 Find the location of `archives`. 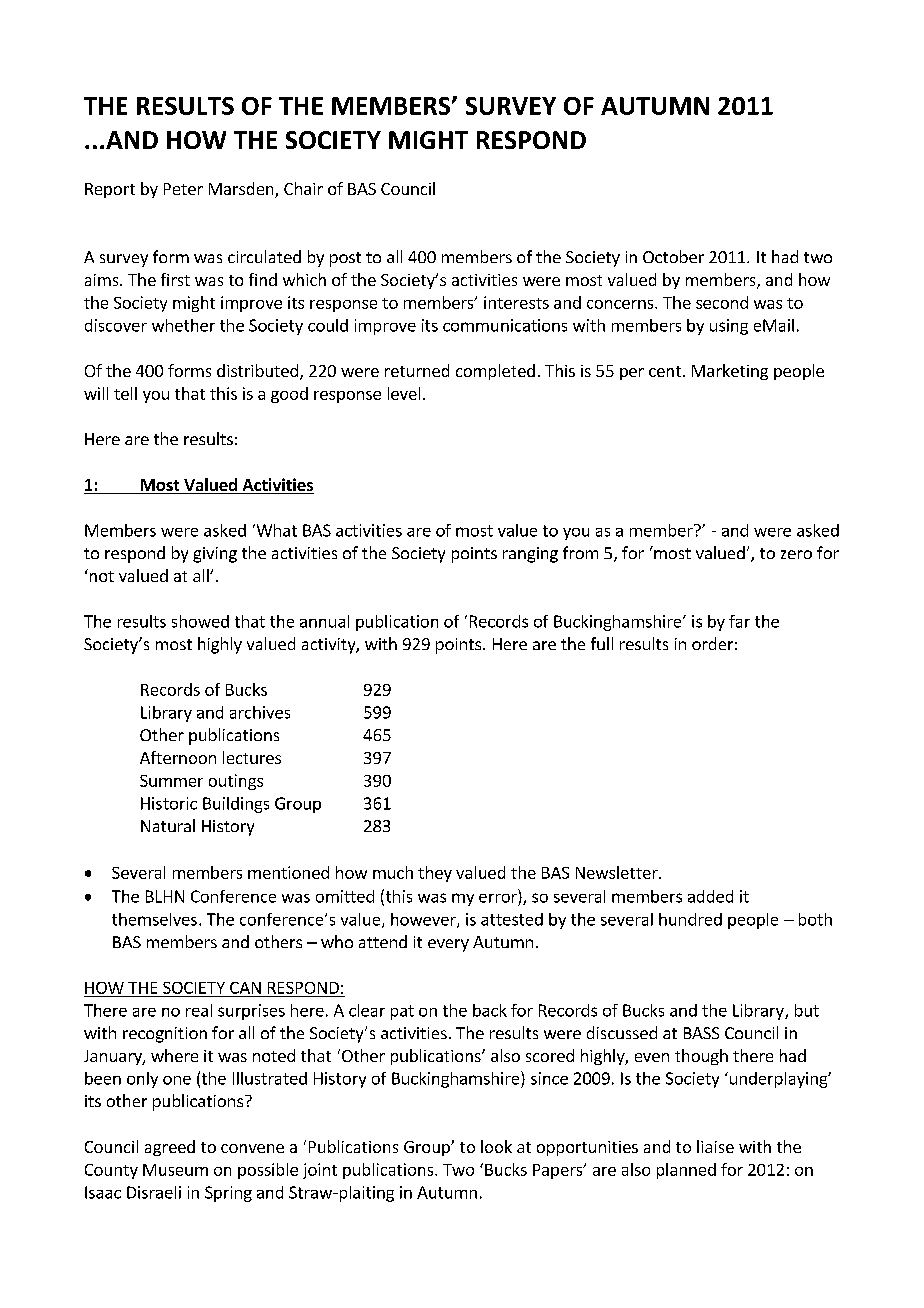

archives is located at coordinates (260, 712).
